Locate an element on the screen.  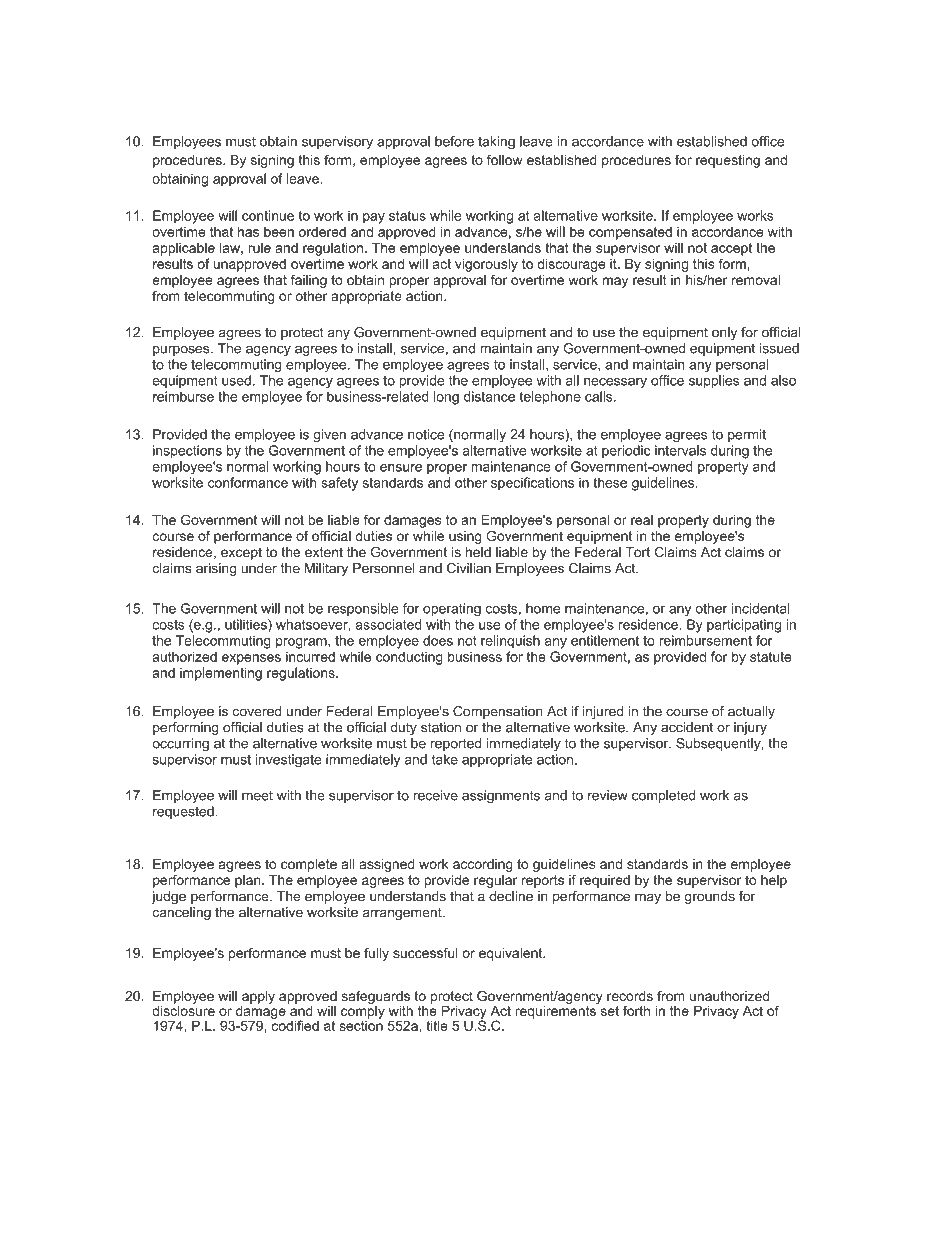
continue is located at coordinates (268, 215).
